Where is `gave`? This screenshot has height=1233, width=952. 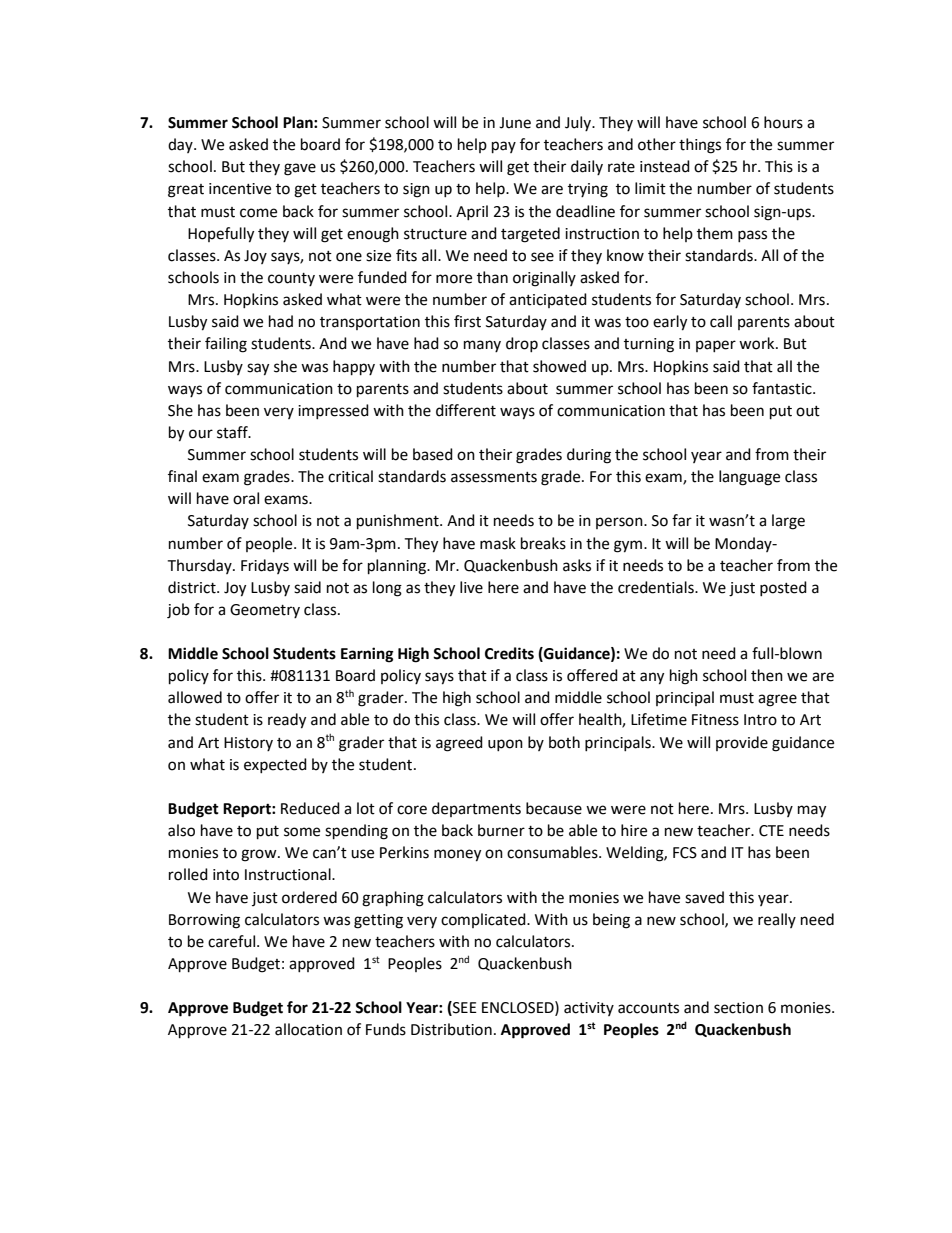 gave is located at coordinates (300, 169).
